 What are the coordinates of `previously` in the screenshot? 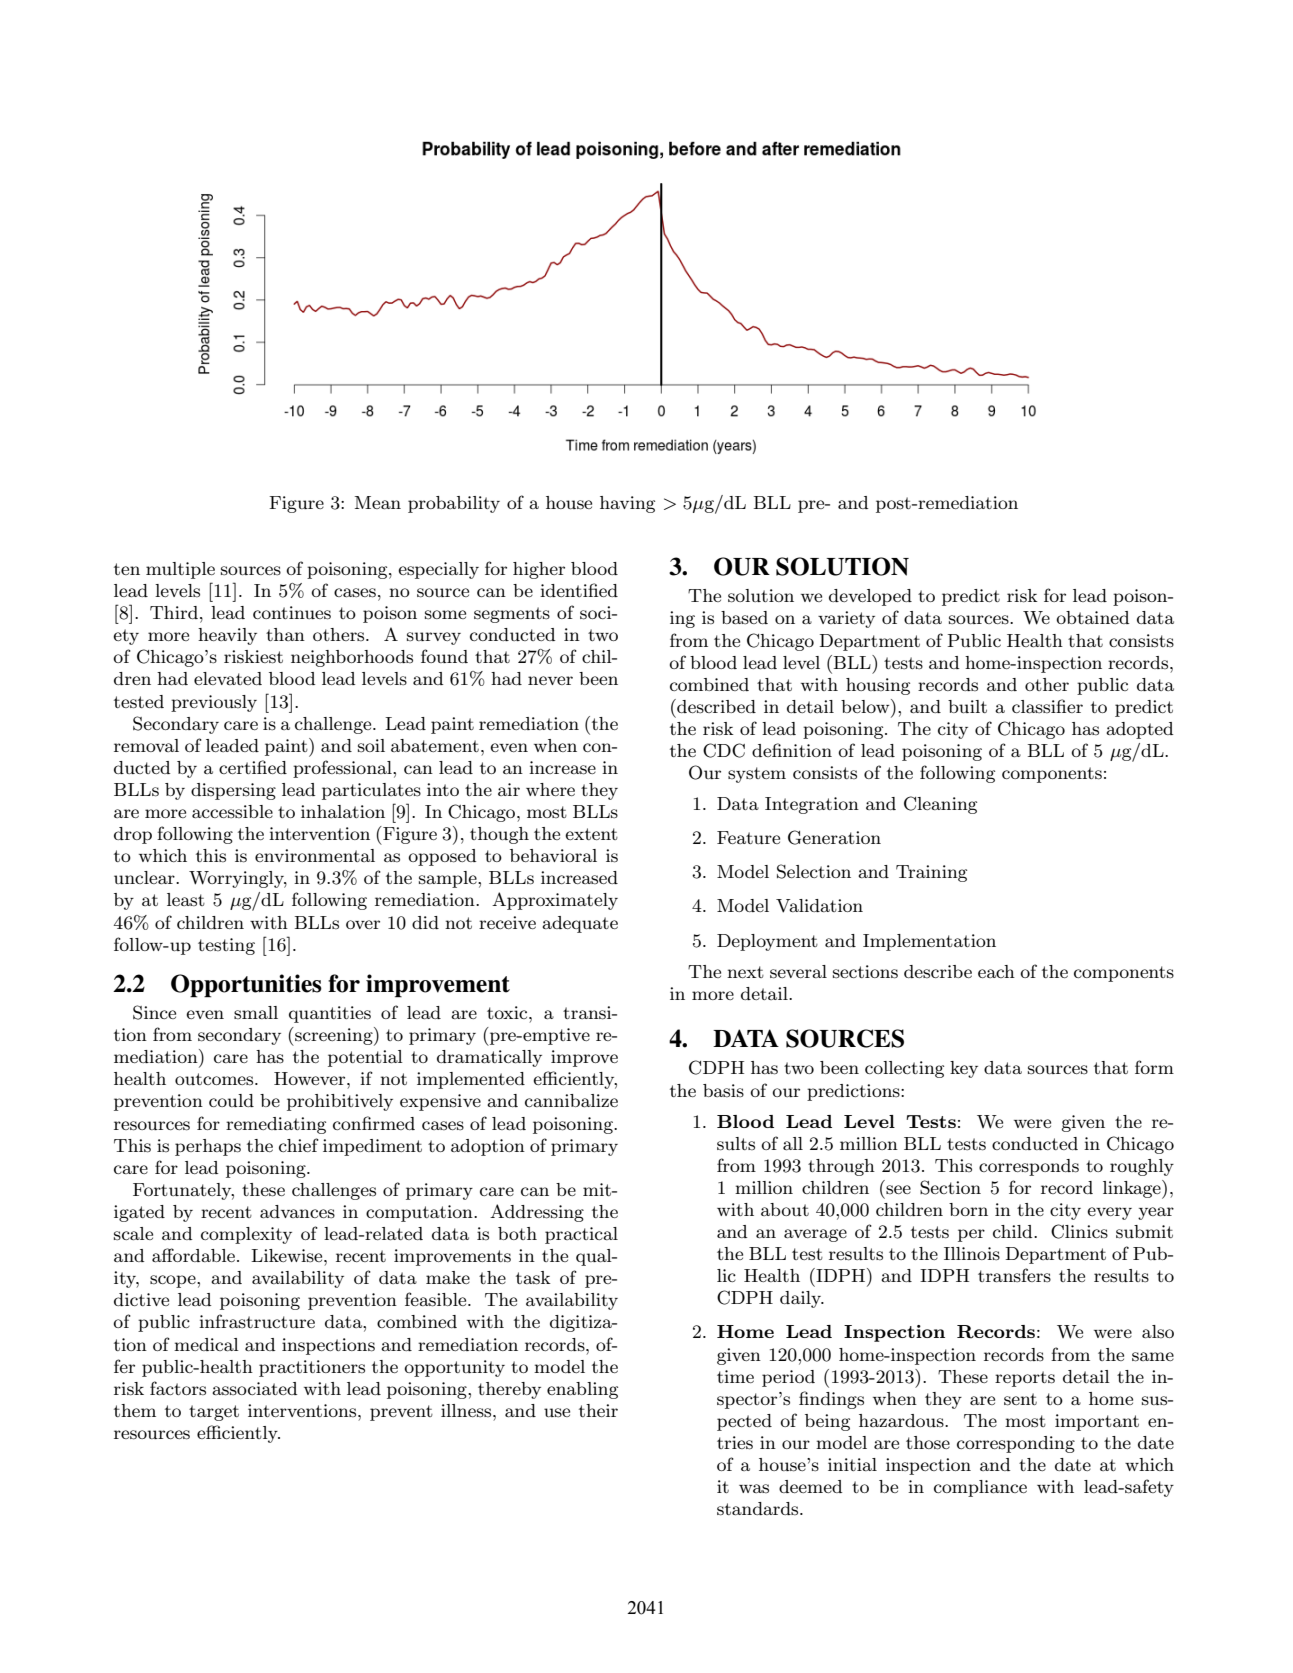 It's located at (214, 703).
